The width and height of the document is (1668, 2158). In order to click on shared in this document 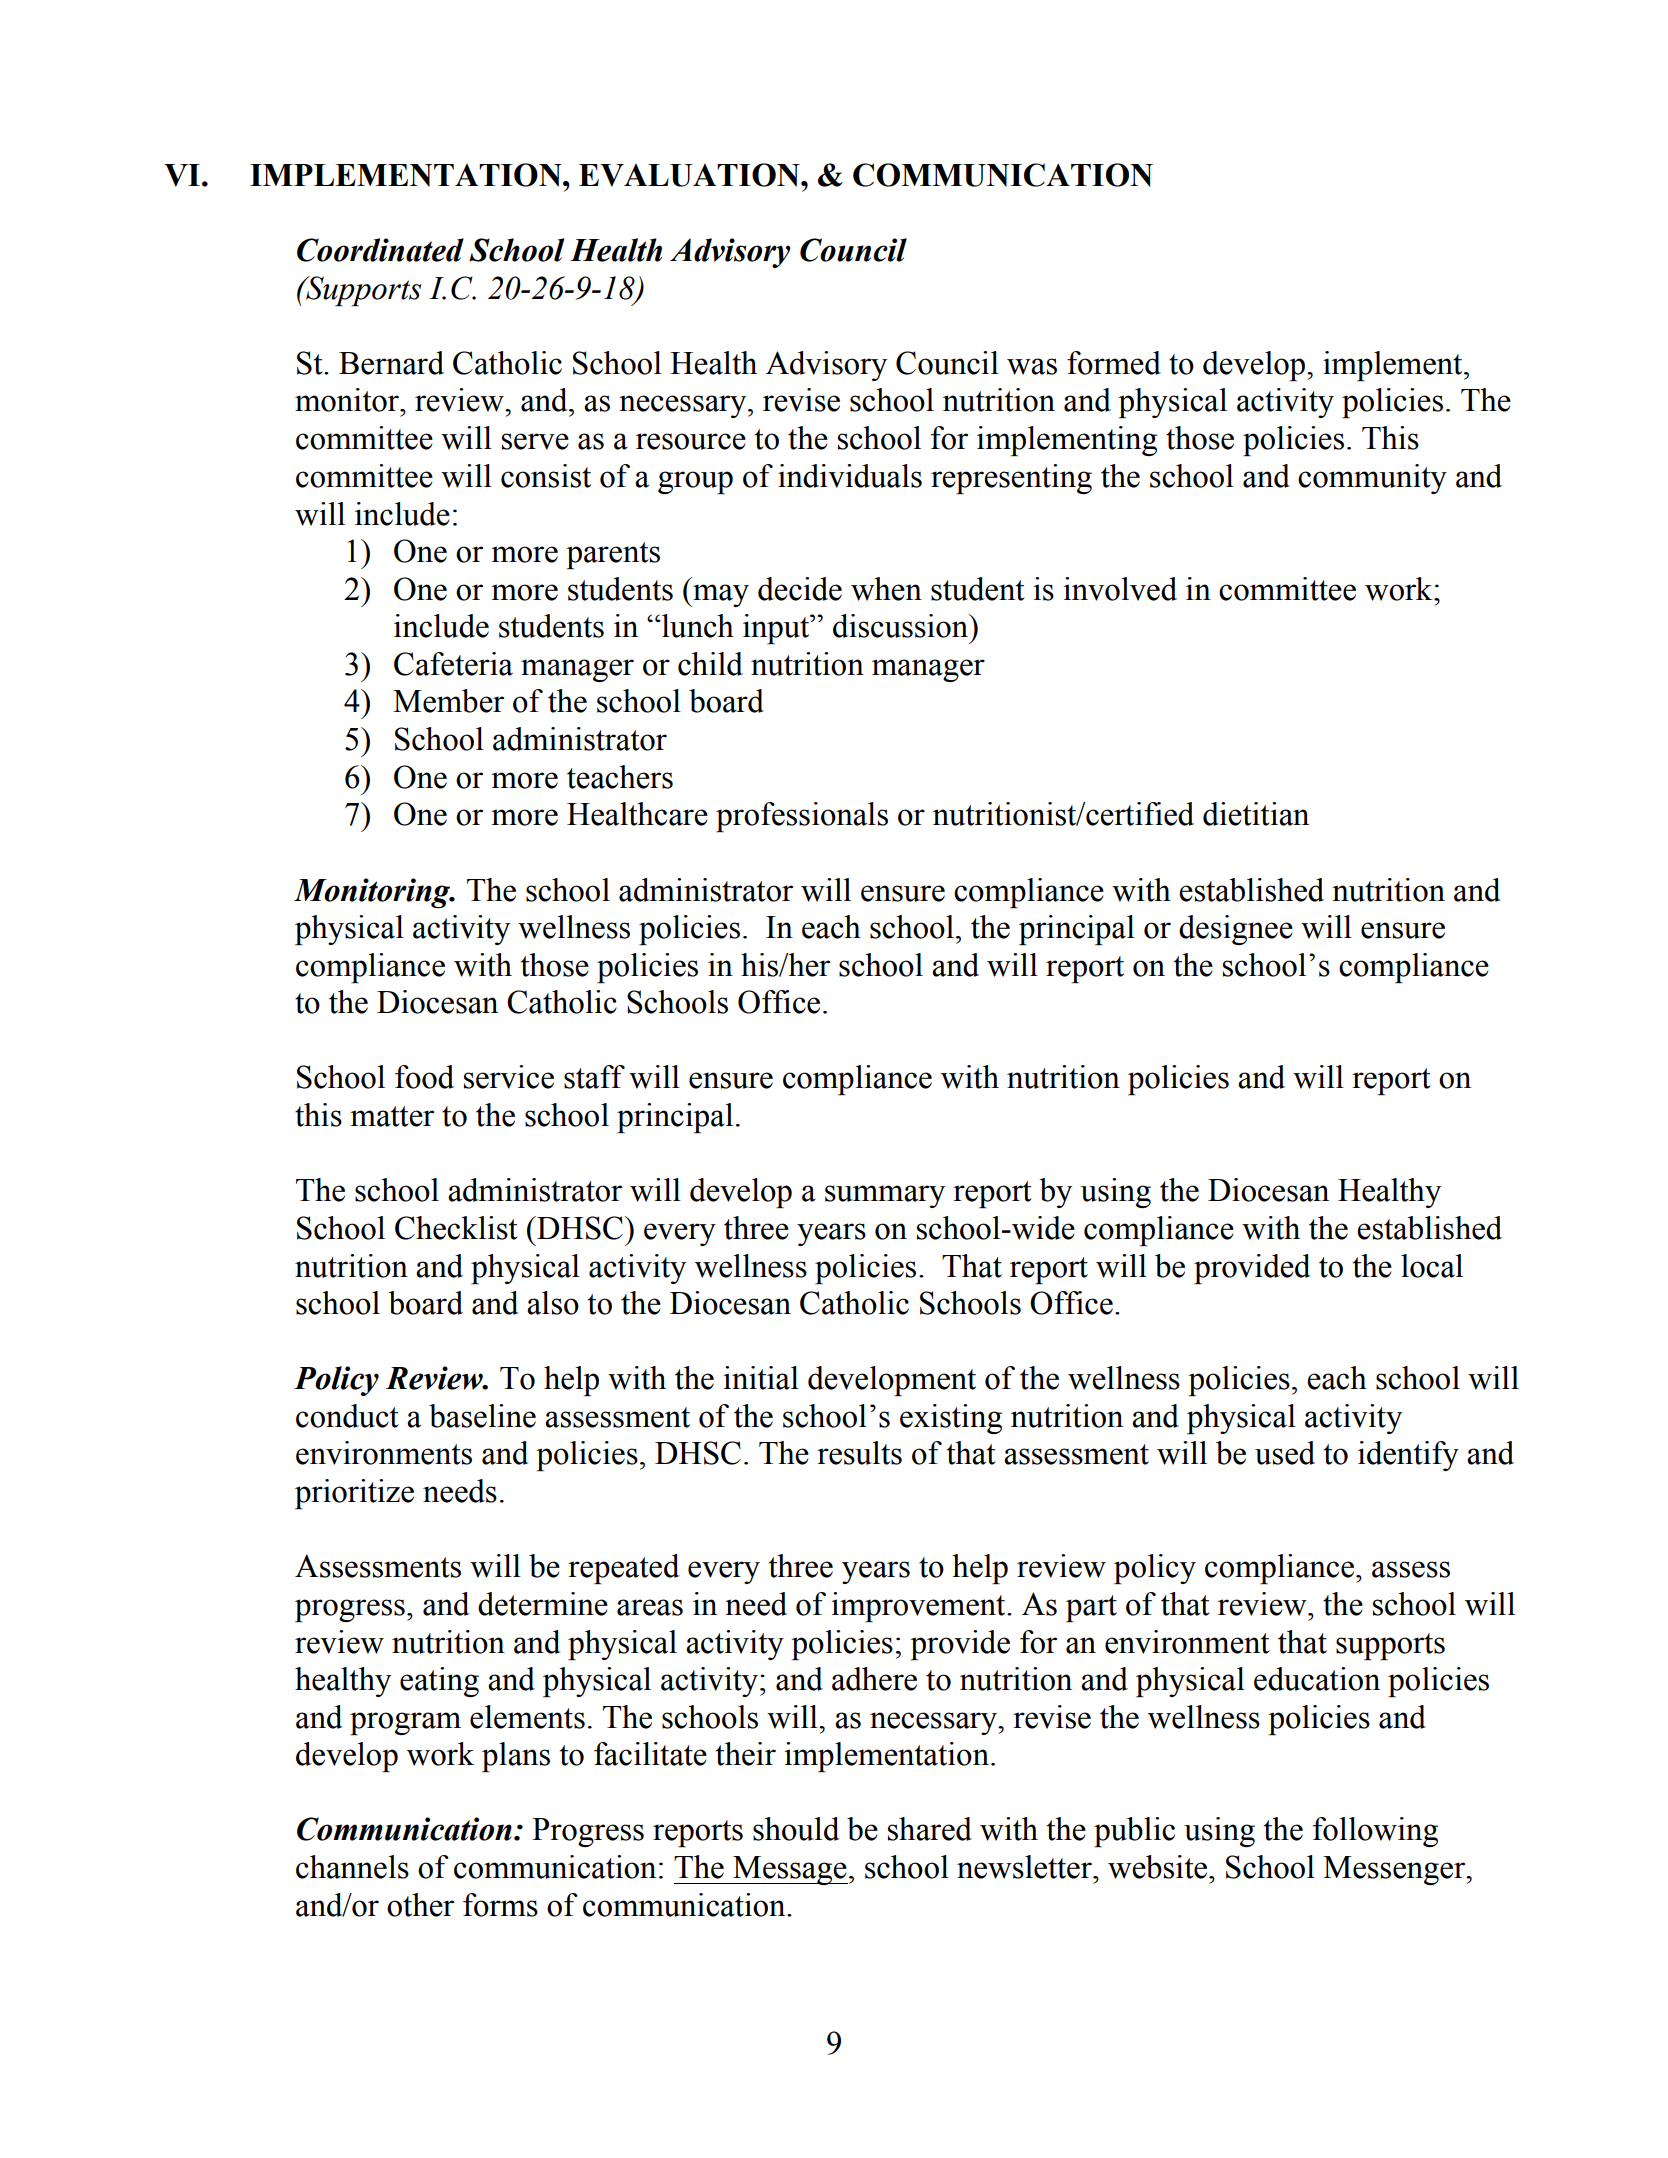, I will do `click(930, 1829)`.
